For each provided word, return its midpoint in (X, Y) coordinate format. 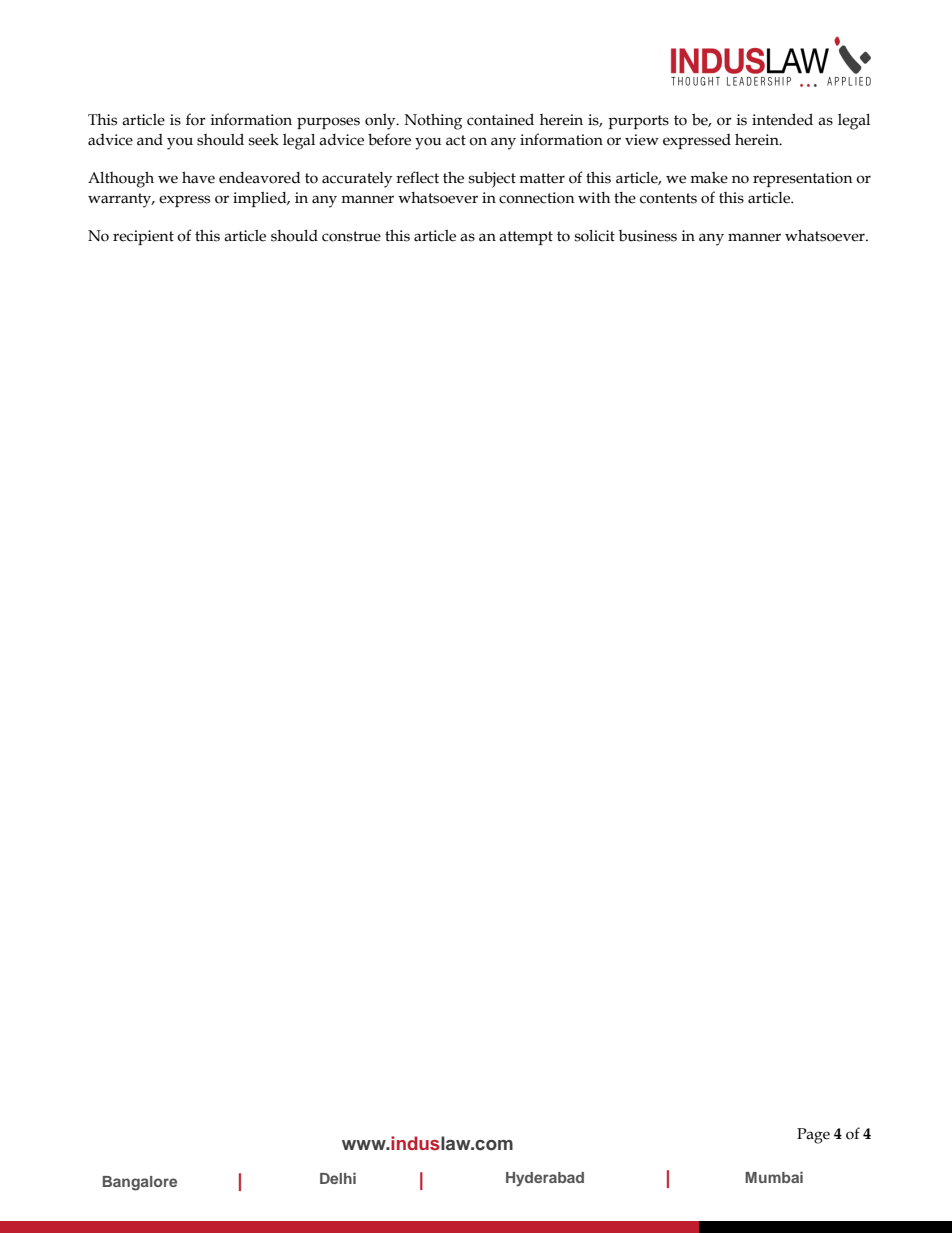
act (456, 140)
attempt (526, 238)
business (648, 236)
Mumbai (774, 1177)
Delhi (338, 1178)
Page (813, 1136)
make (709, 177)
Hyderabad (545, 1179)
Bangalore (140, 1183)
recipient (143, 237)
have (198, 178)
